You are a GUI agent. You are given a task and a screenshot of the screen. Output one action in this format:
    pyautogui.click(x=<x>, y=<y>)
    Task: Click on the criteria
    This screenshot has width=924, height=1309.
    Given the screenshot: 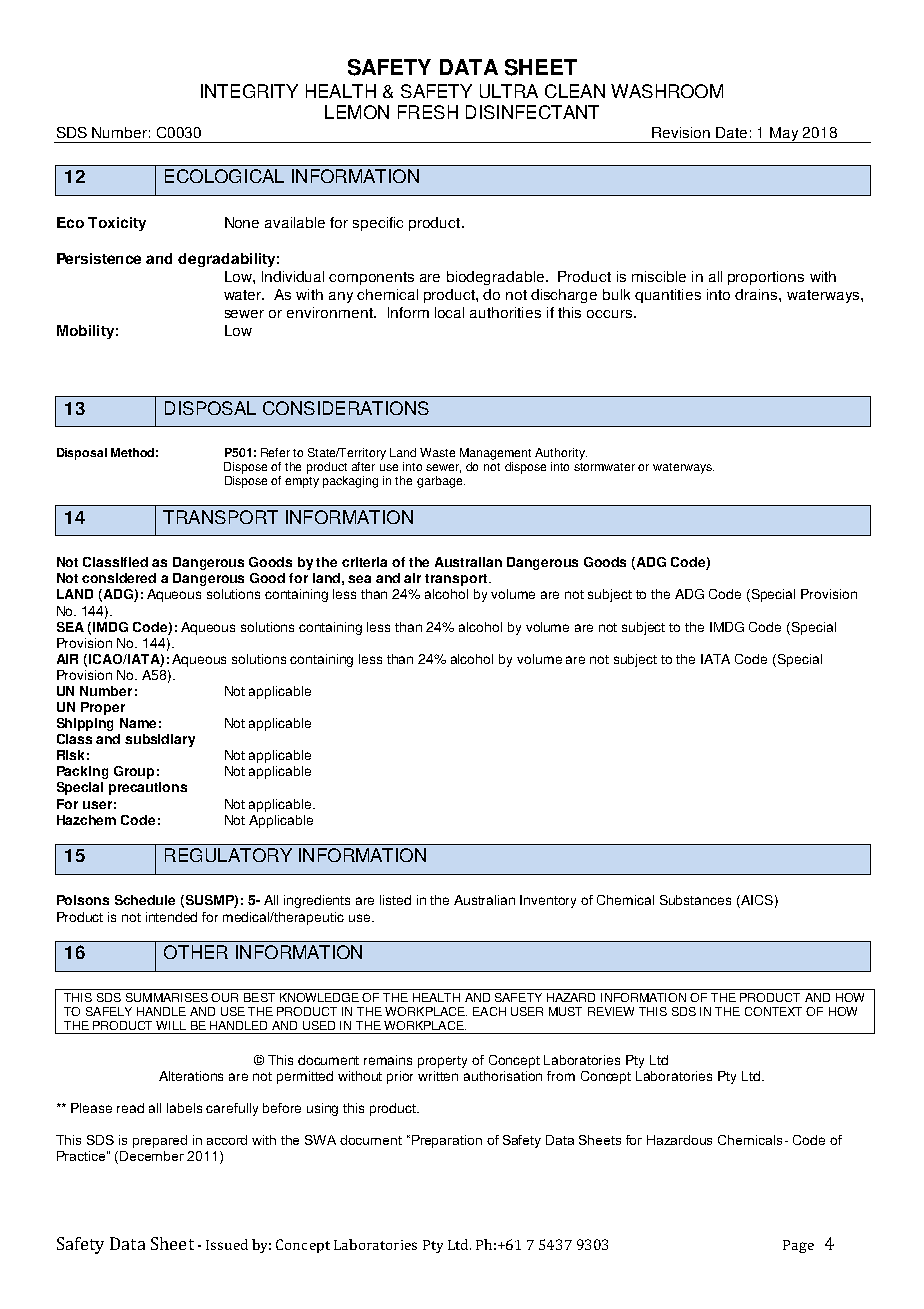 What is the action you would take?
    pyautogui.click(x=364, y=562)
